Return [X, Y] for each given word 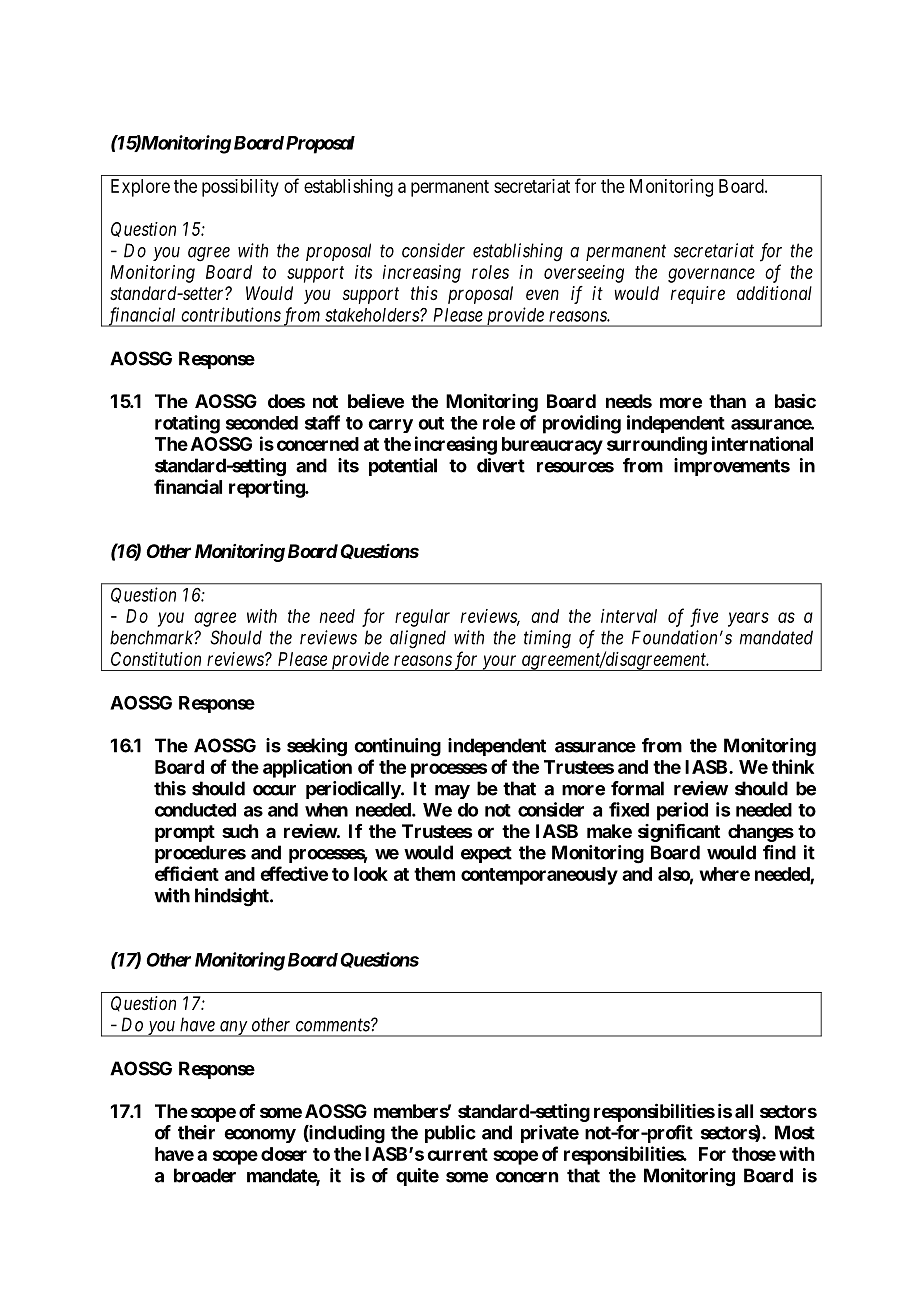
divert [501, 465]
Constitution [156, 659]
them [434, 874]
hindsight [233, 897]
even [542, 294]
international [762, 443]
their [196, 1132]
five [704, 617]
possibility [240, 188]
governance [711, 275]
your [500, 663]
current [457, 1154]
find [779, 852]
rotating [187, 424]
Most [795, 1132]
